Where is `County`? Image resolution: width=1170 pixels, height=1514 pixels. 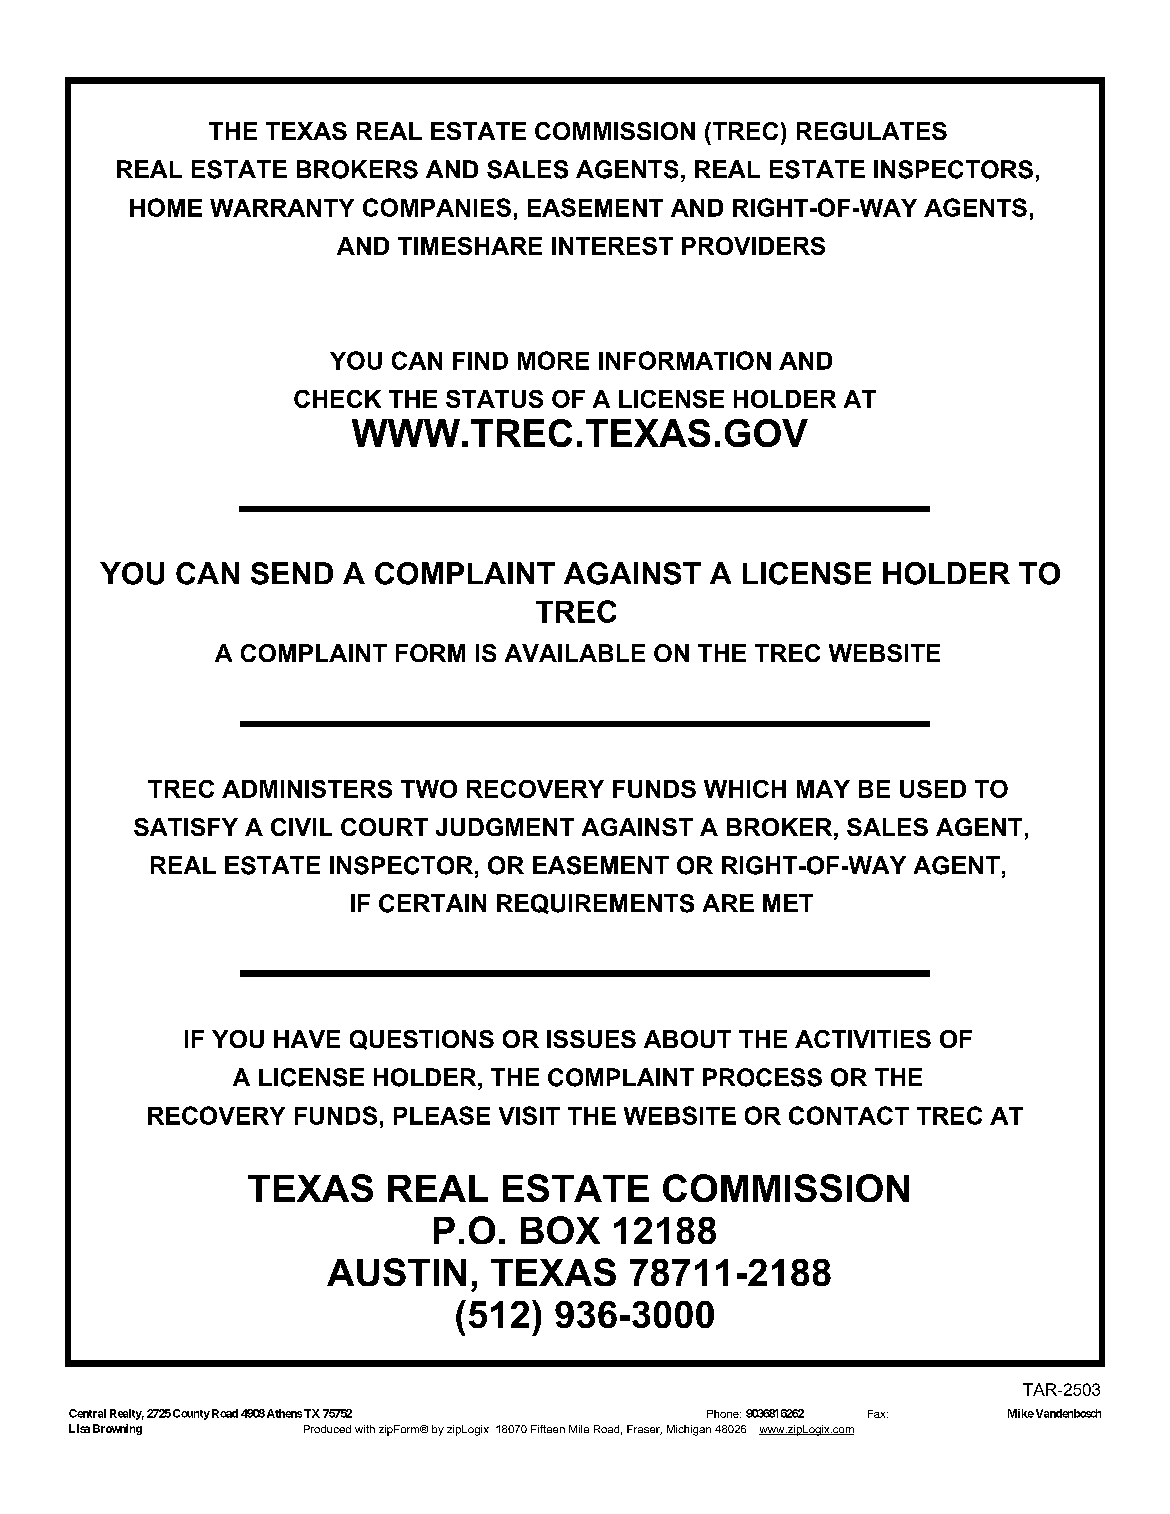 County is located at coordinates (191, 1414).
